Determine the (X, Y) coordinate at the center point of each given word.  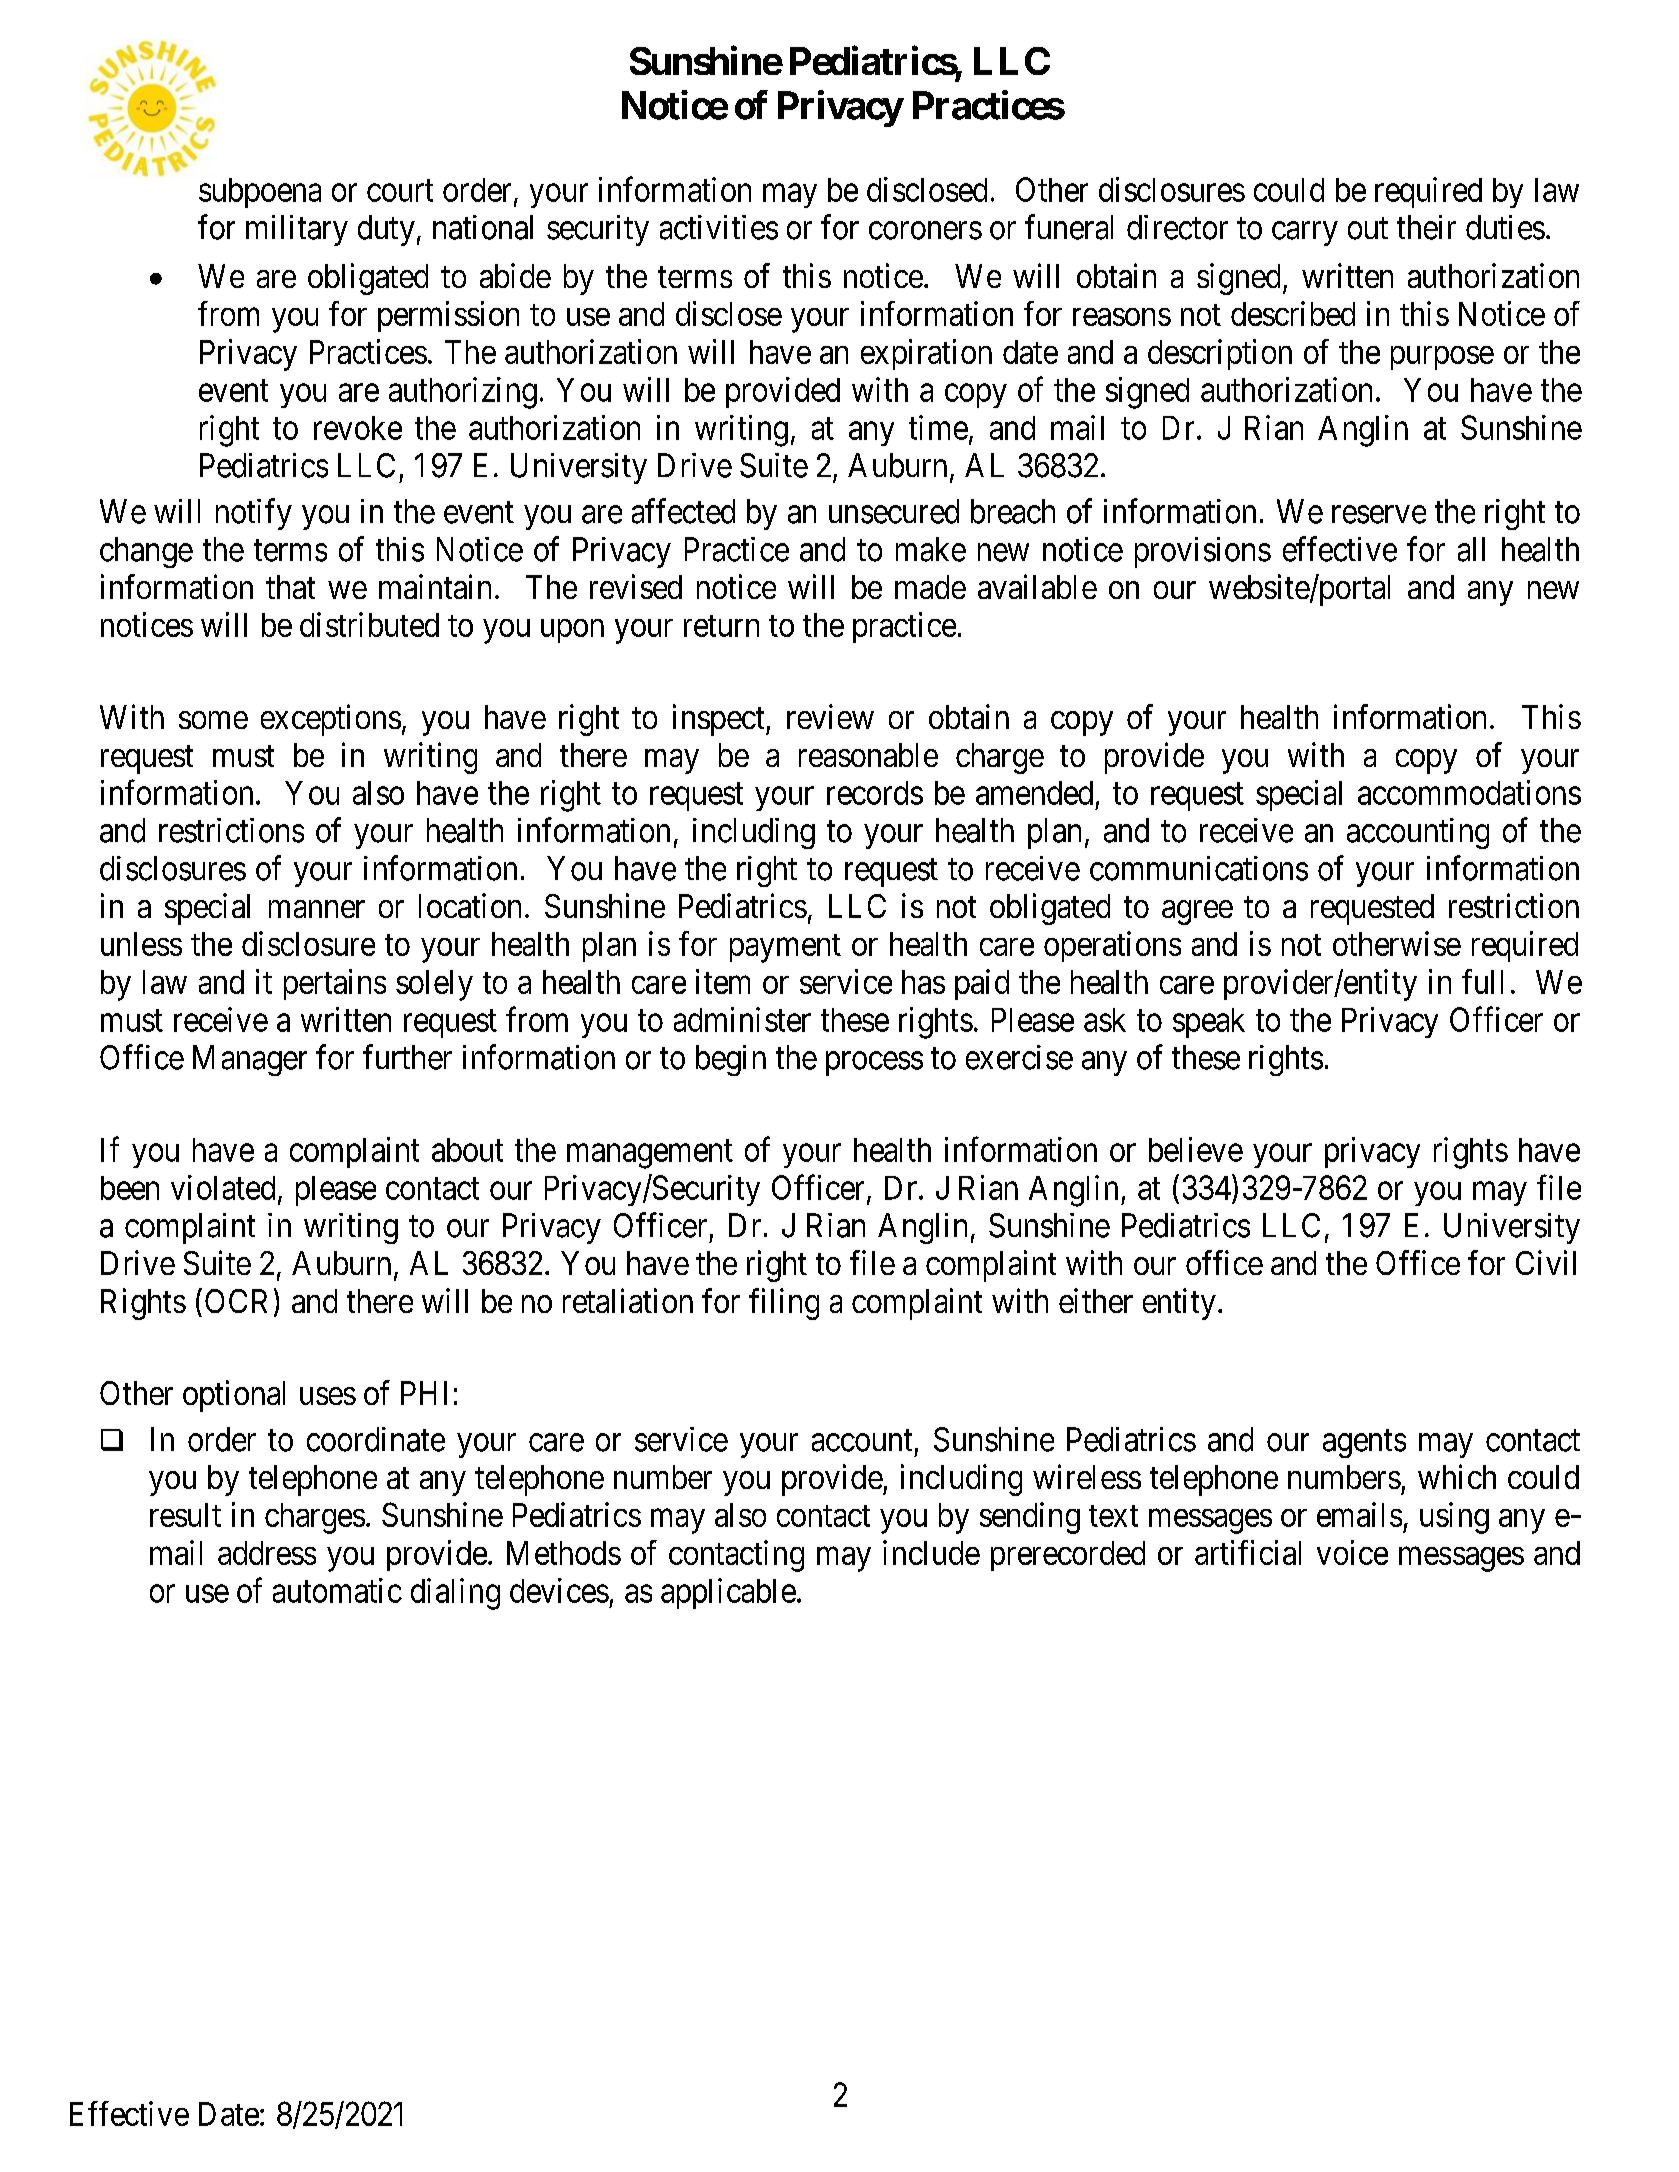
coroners (925, 231)
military (297, 230)
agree (1197, 912)
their (1426, 227)
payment (785, 948)
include (931, 1552)
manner (317, 909)
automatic (337, 1590)
